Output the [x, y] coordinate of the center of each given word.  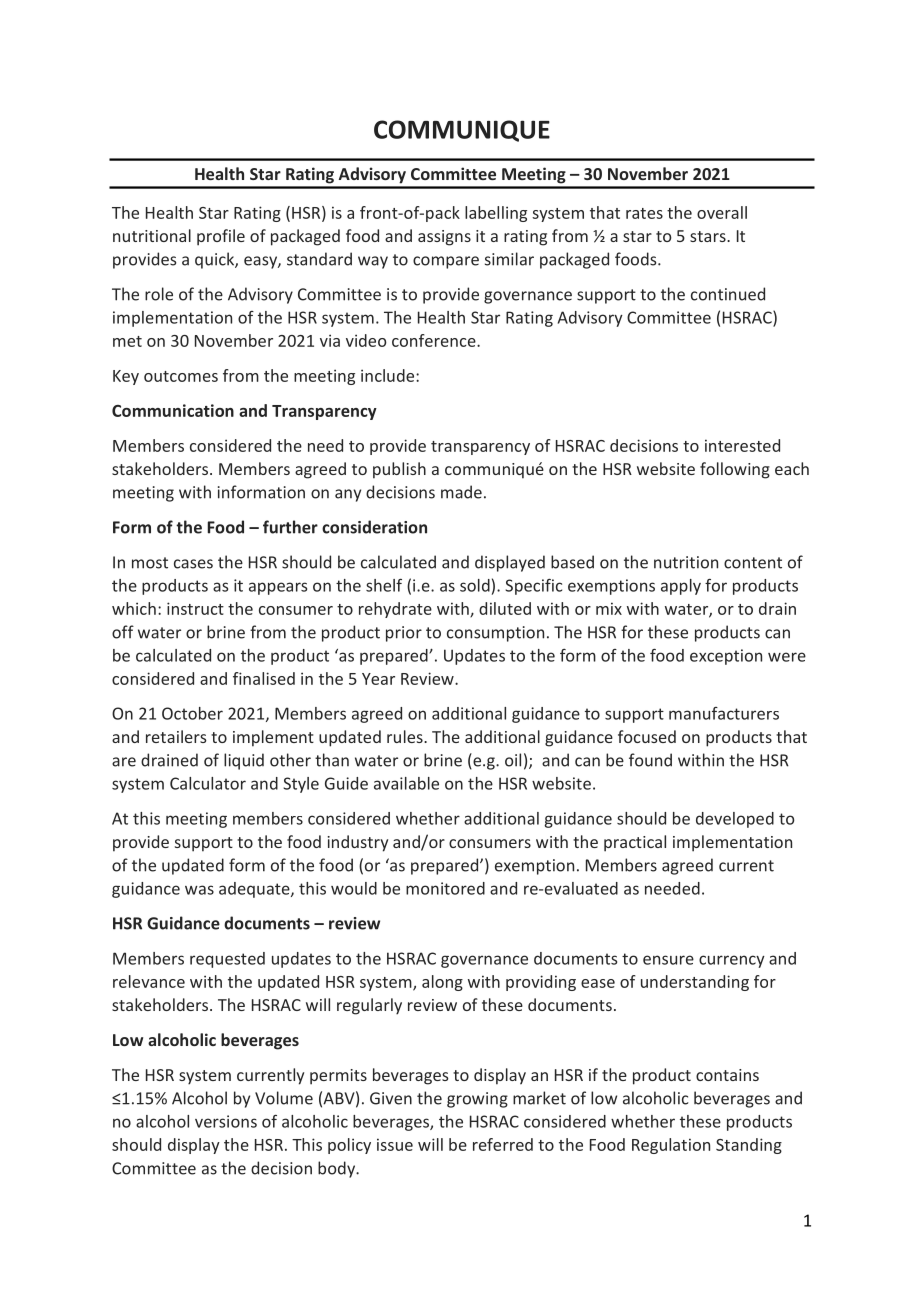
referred [503, 1144]
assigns [444, 238]
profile [221, 237]
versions [226, 1121]
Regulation [671, 1146]
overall [722, 212]
